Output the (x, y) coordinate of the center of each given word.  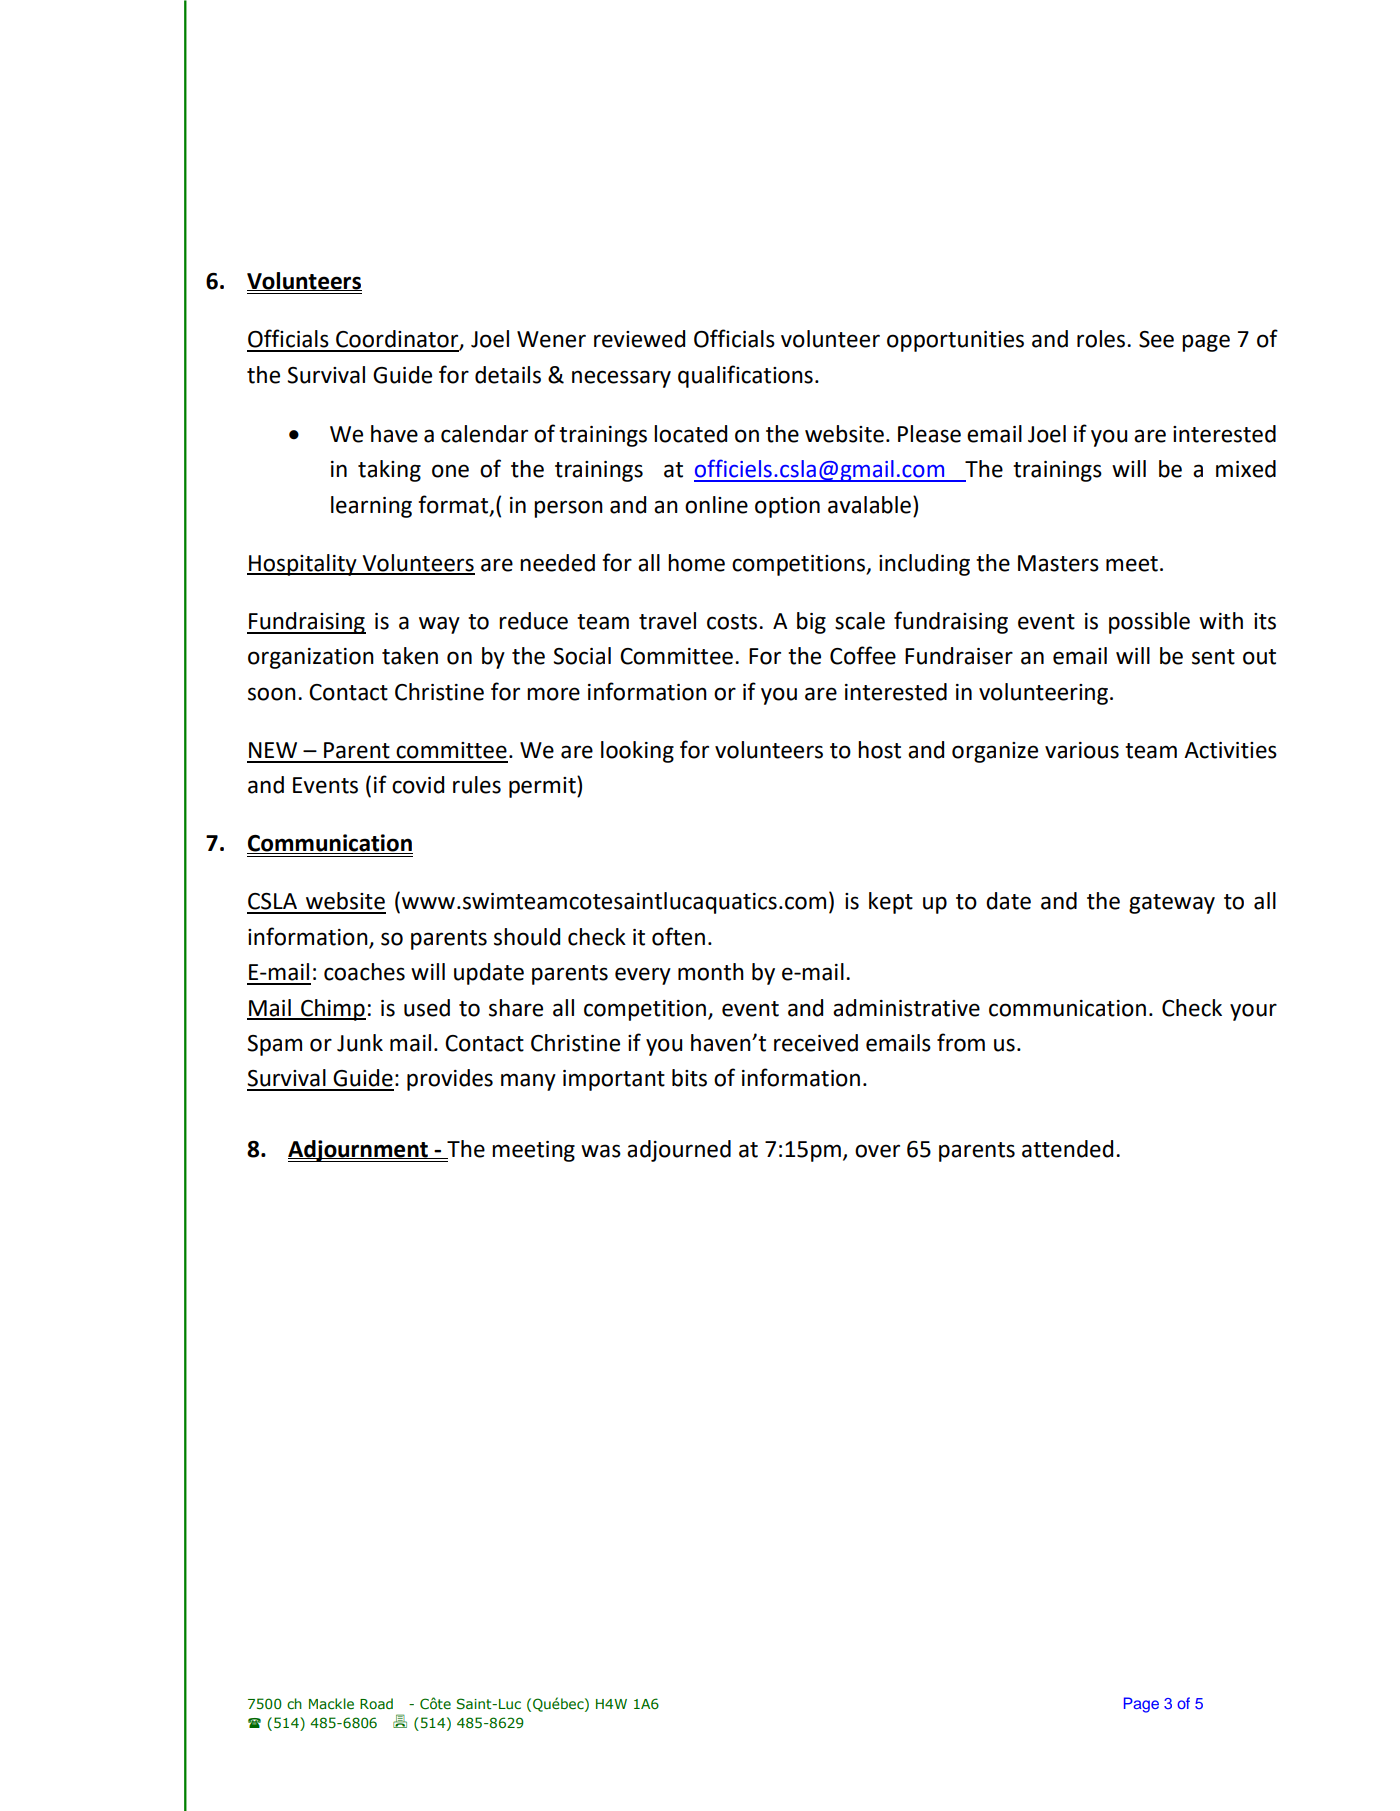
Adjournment (359, 1151)
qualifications (745, 376)
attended (1067, 1149)
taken (410, 656)
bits (689, 1078)
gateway (1172, 904)
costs (733, 622)
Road (376, 1703)
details (508, 375)
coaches (364, 972)
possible (1149, 623)
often (678, 936)
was (601, 1151)
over (877, 1151)
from (961, 1042)
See (1156, 339)
